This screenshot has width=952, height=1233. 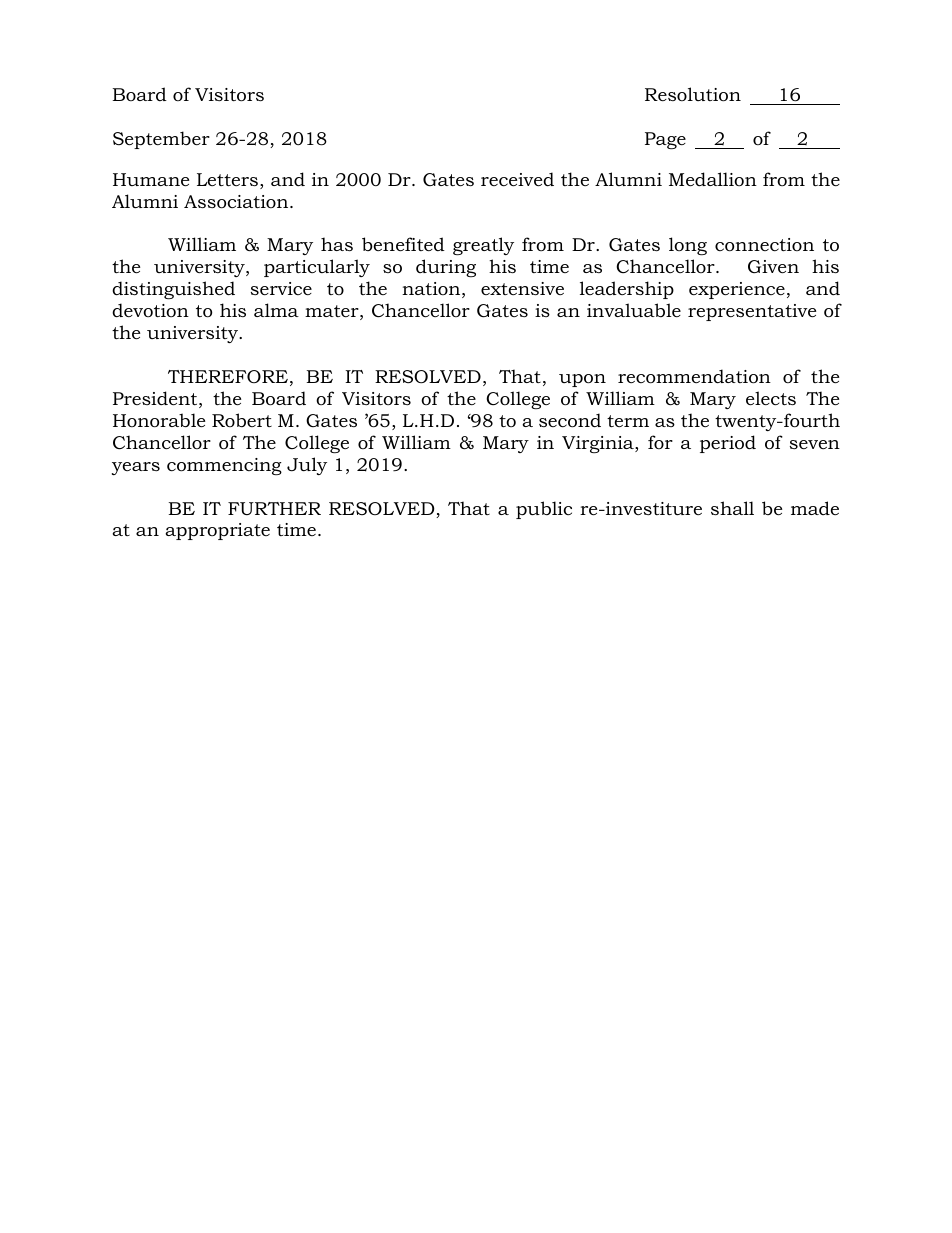 What do you see at coordinates (694, 376) in the screenshot?
I see `recommendation` at bounding box center [694, 376].
